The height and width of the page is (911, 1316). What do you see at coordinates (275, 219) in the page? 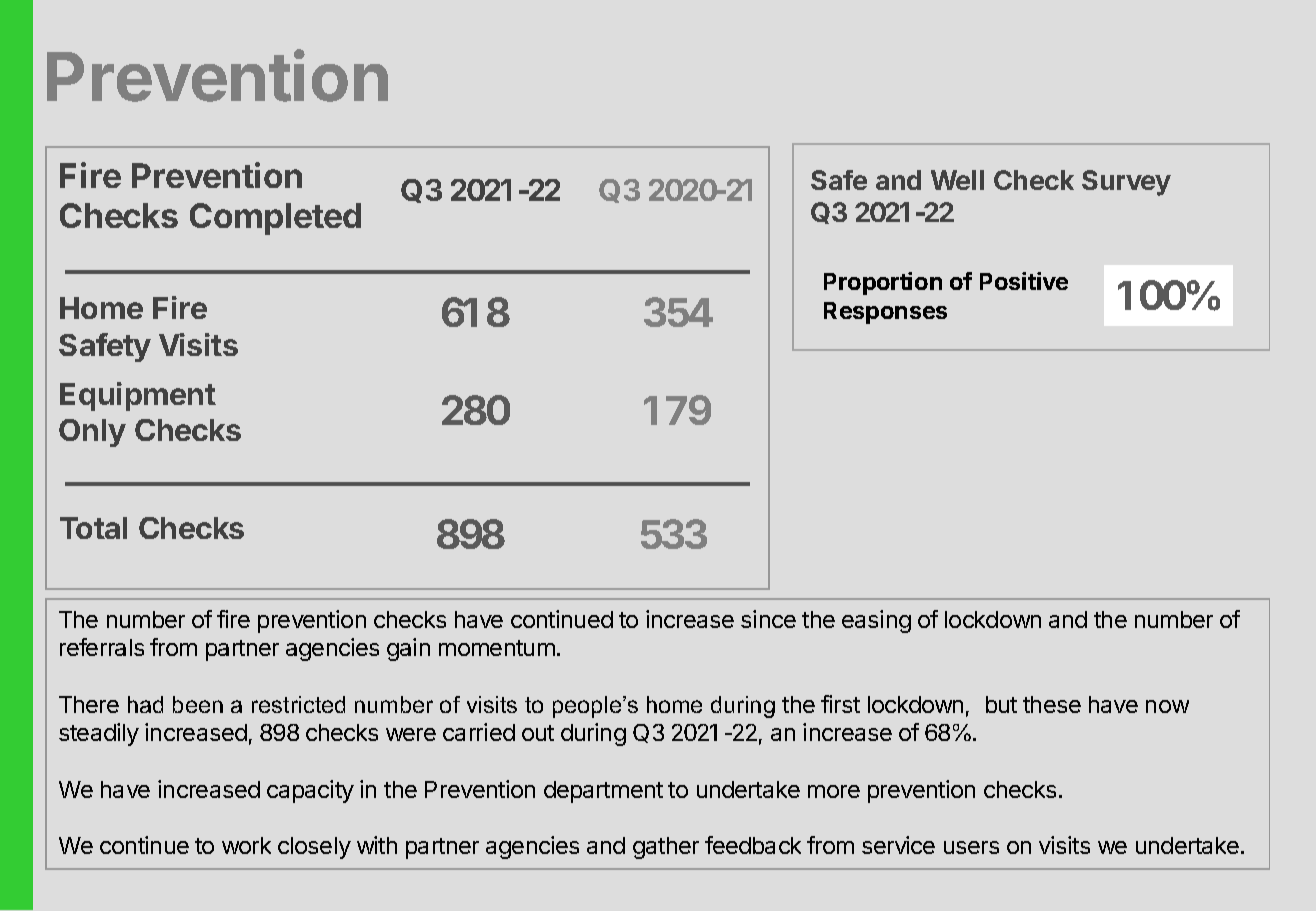
I see `Completed` at bounding box center [275, 219].
